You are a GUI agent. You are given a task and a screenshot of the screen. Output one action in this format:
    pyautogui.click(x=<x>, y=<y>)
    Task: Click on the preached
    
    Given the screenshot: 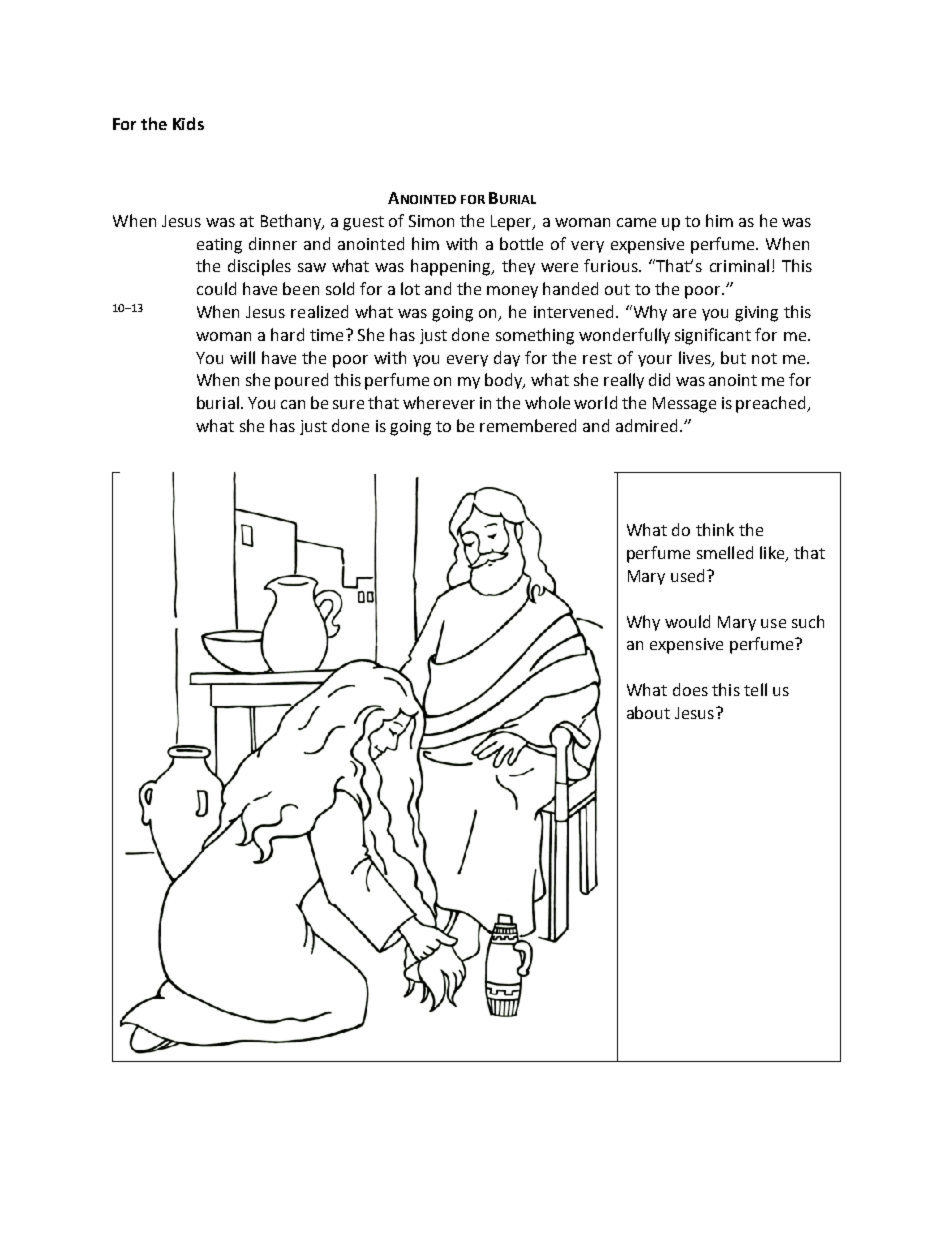 What is the action you would take?
    pyautogui.click(x=772, y=404)
